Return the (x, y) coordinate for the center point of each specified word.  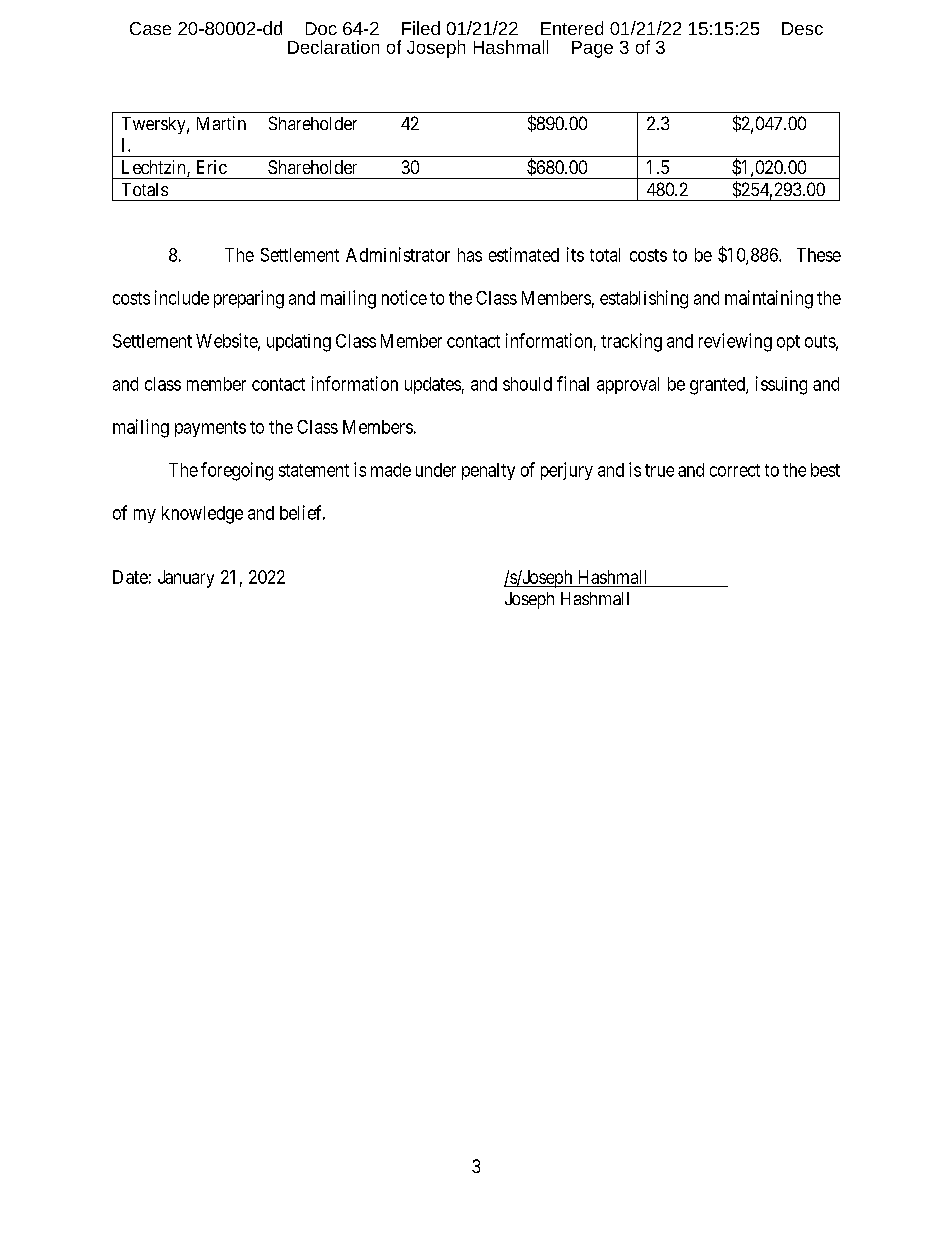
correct (735, 470)
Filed (421, 28)
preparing (249, 299)
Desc (802, 28)
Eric (212, 167)
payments (210, 429)
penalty (488, 471)
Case (150, 28)
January (186, 579)
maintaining (769, 299)
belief (302, 512)
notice (404, 297)
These (819, 255)
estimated (524, 254)
